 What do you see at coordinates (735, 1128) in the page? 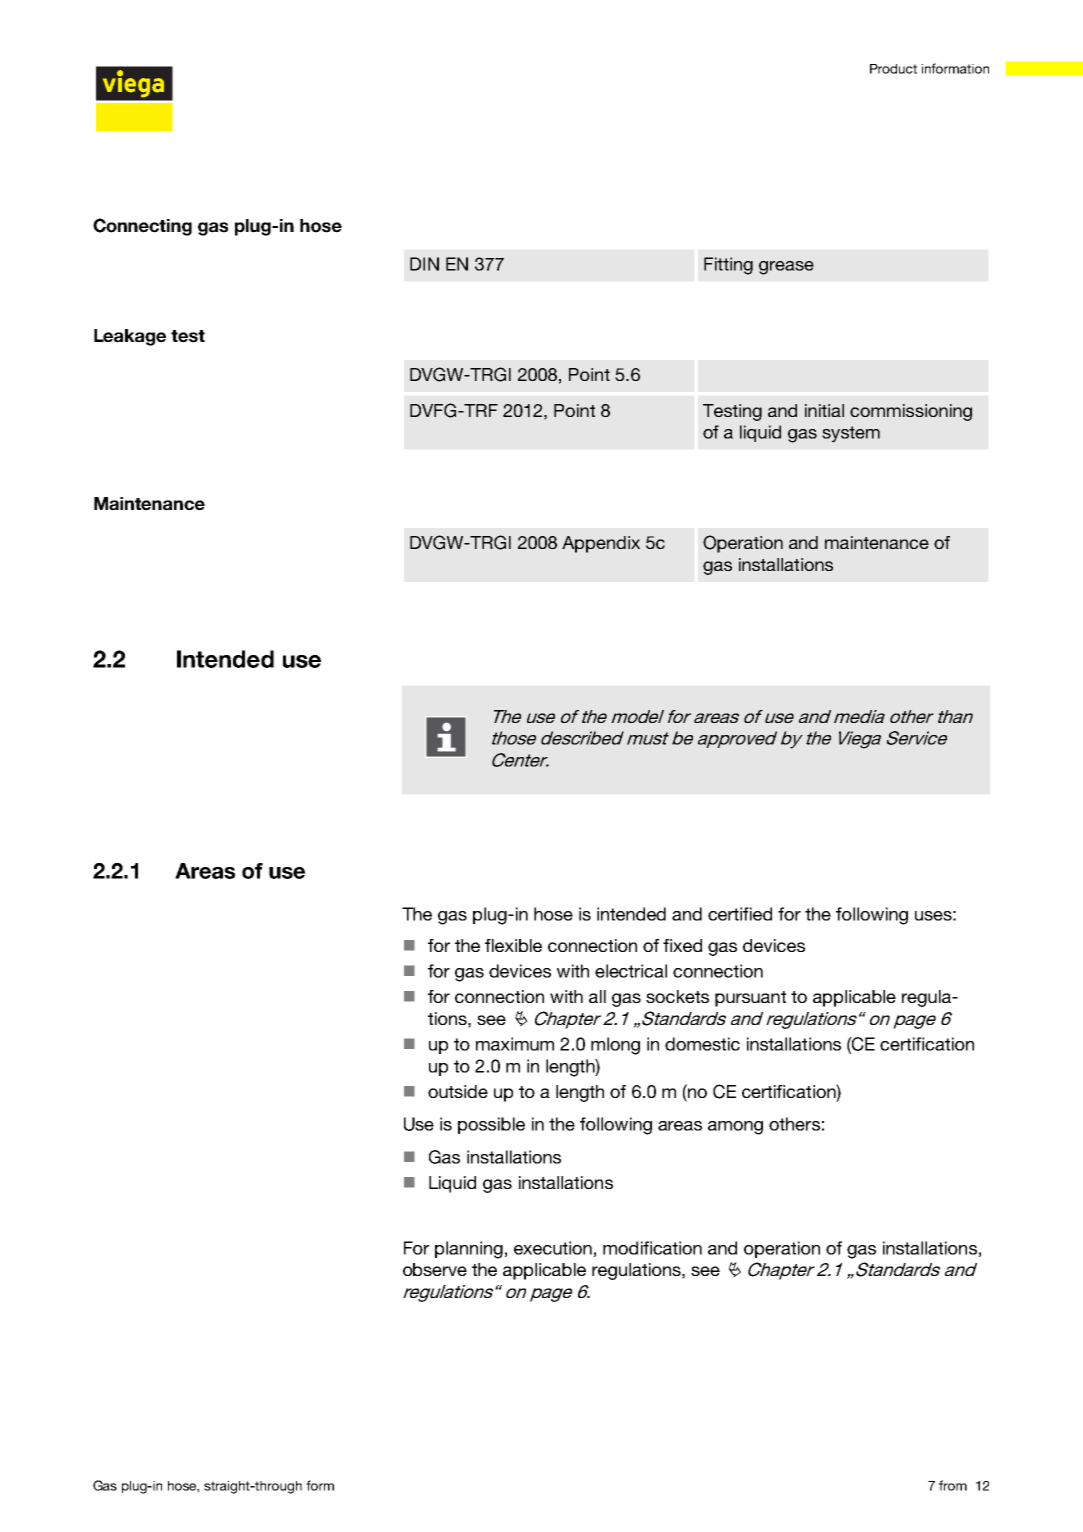
I see `among` at bounding box center [735, 1128].
